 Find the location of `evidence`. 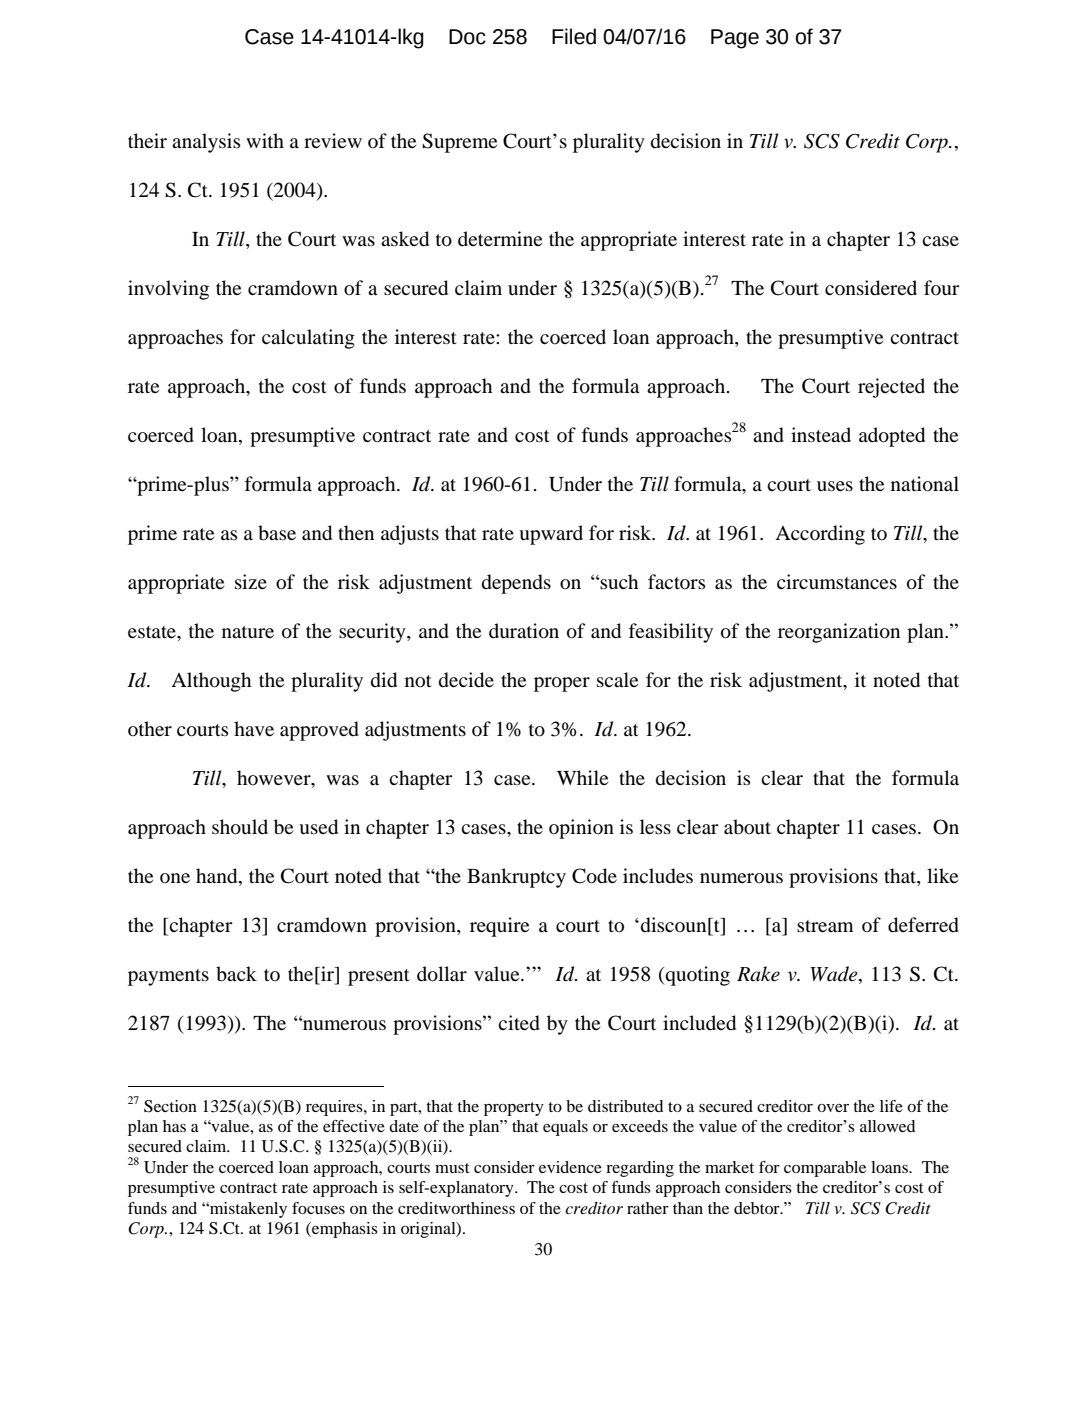

evidence is located at coordinates (570, 1167).
